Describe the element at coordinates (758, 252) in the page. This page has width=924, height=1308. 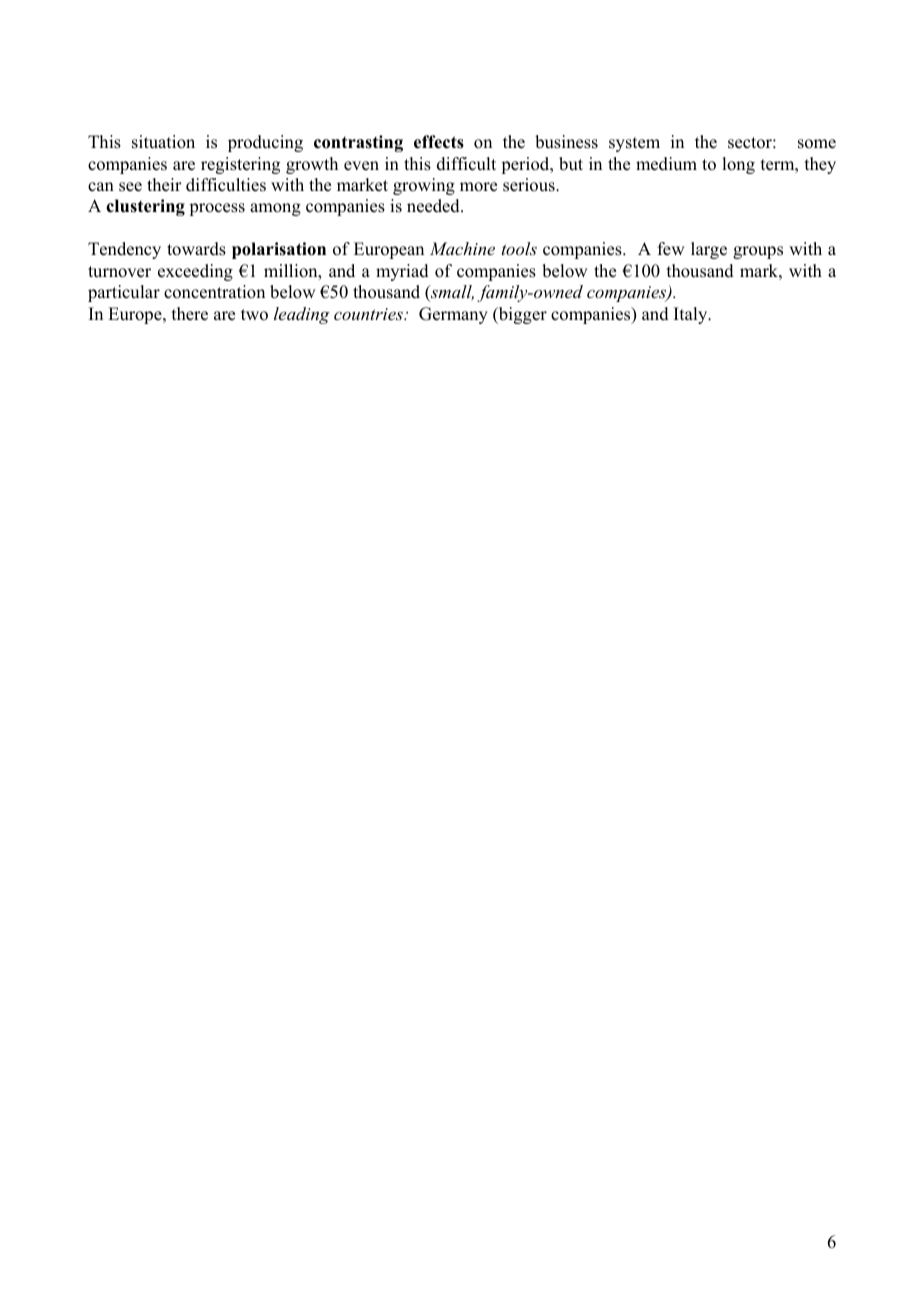
I see `groups` at that location.
